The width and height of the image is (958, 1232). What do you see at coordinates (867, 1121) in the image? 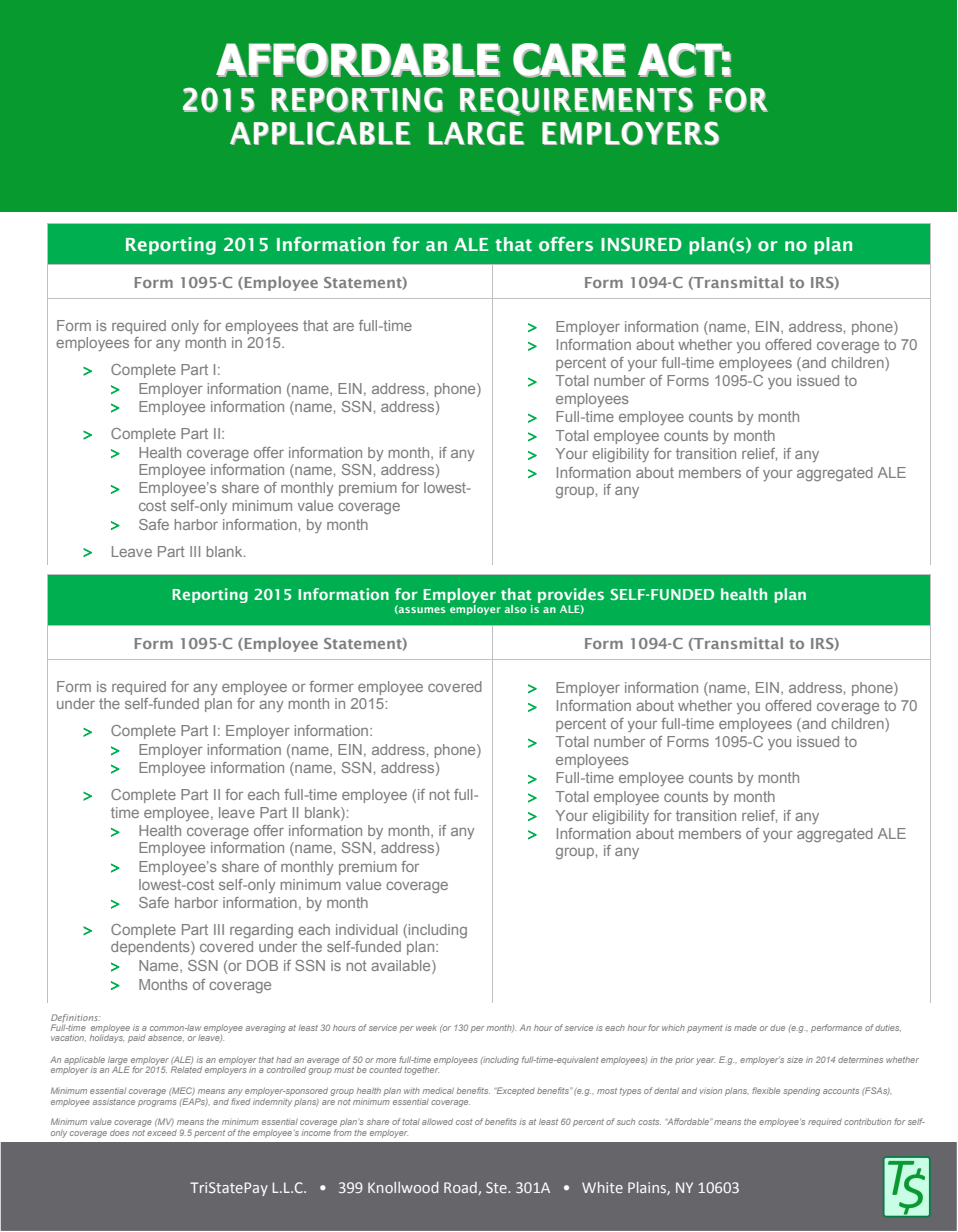
I see `contribution` at bounding box center [867, 1121].
